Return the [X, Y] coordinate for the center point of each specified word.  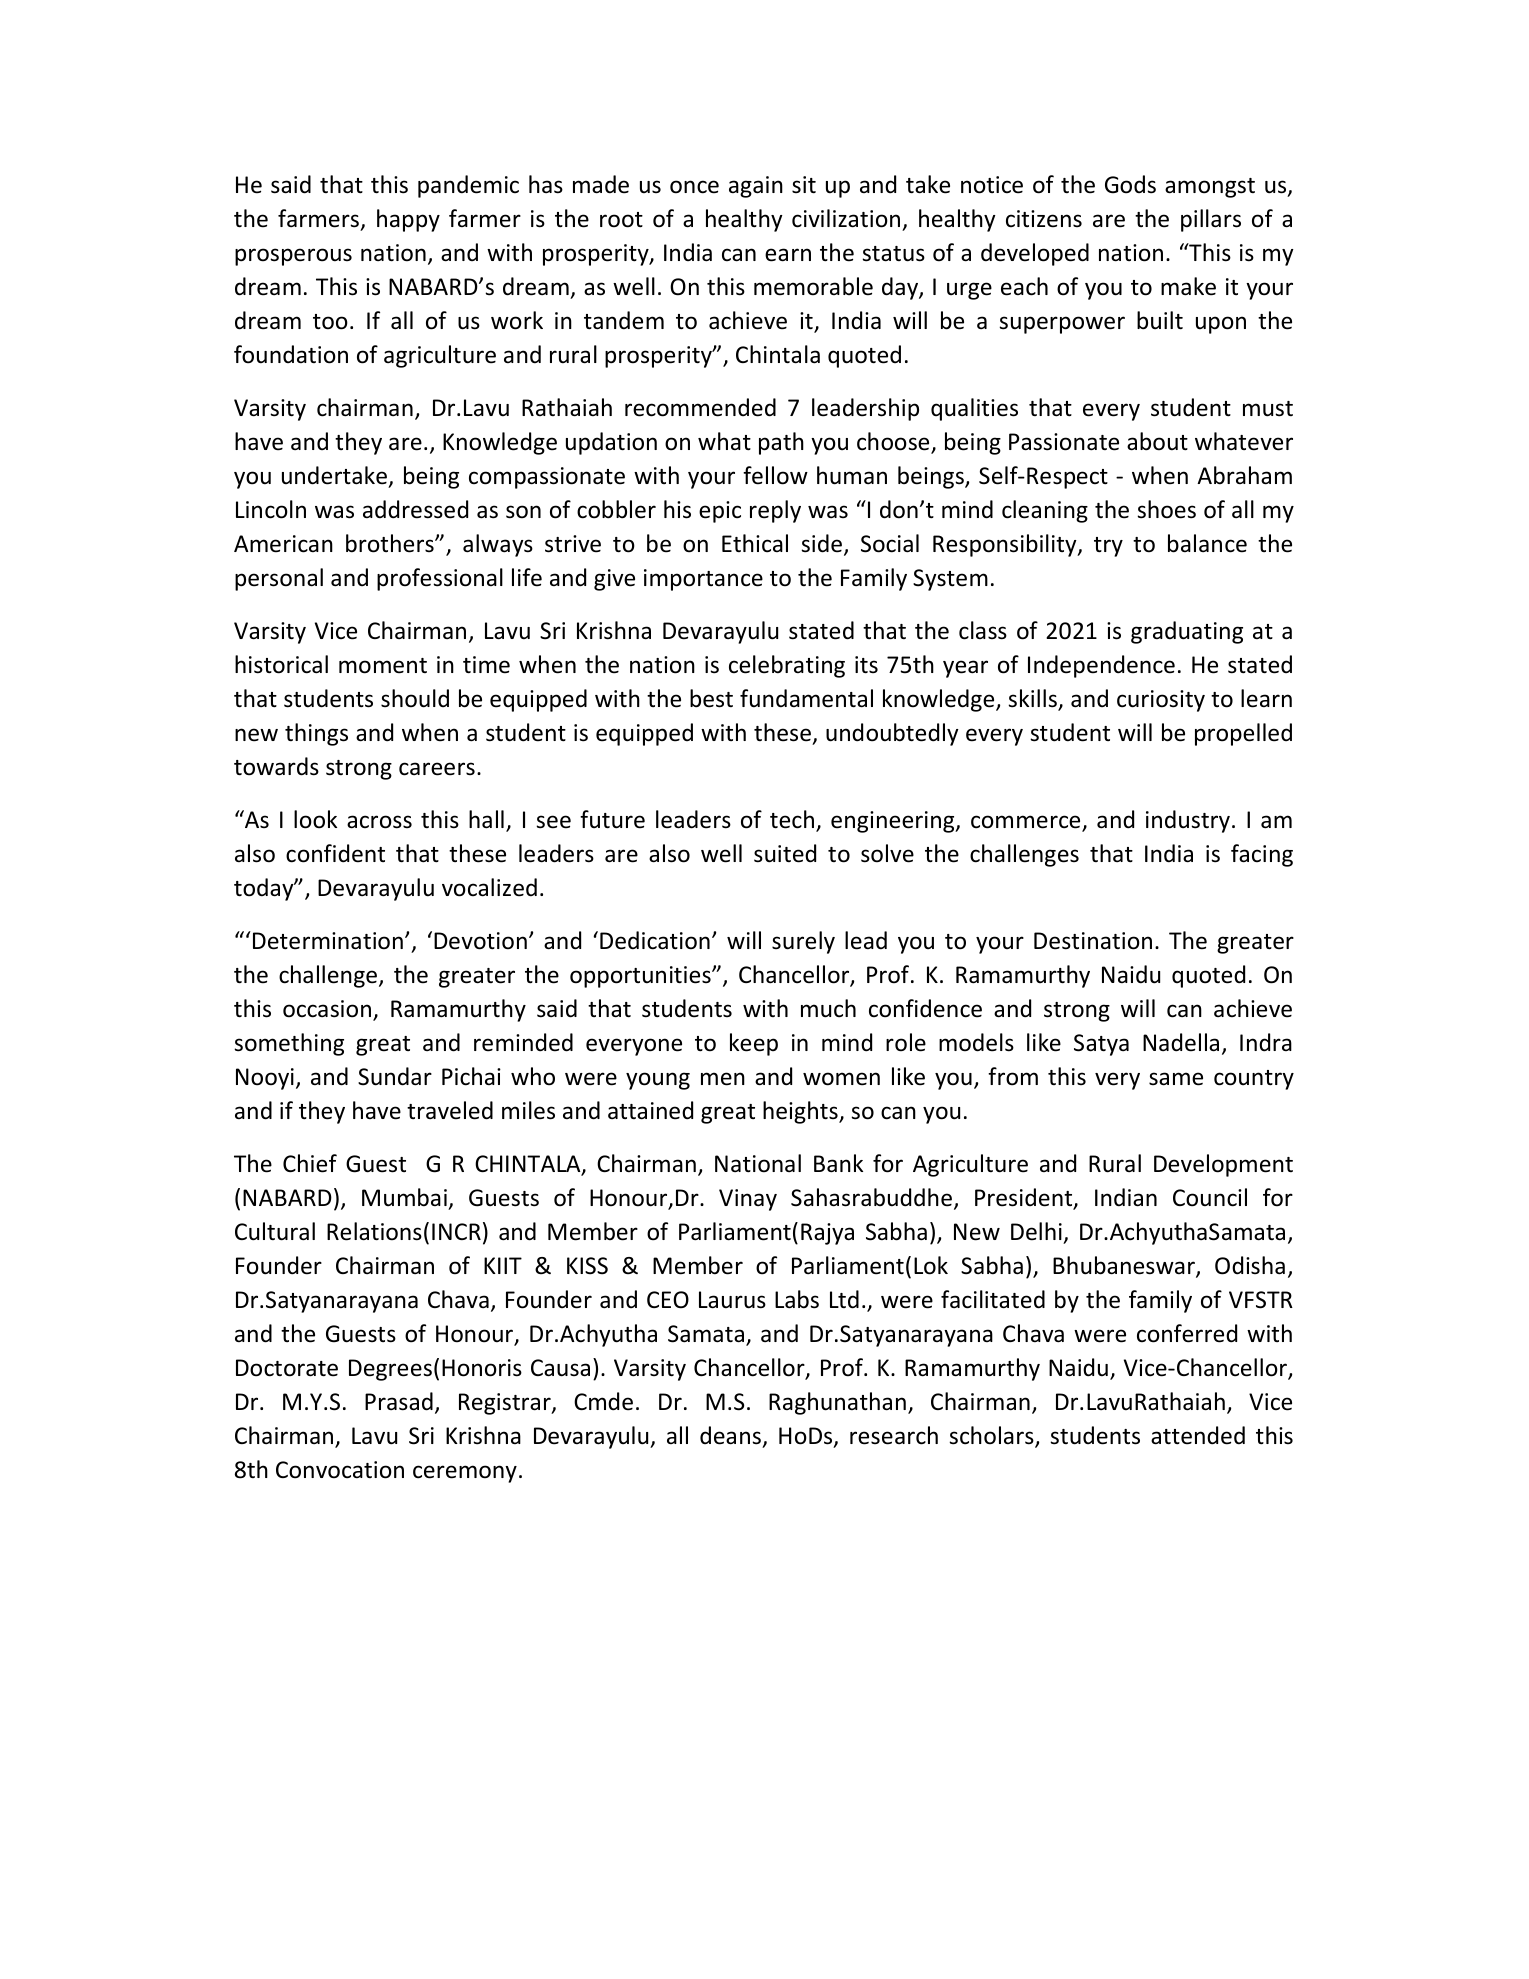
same [1176, 1079]
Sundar [395, 1076]
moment [383, 666]
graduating [1187, 632]
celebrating [787, 666]
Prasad [399, 1401]
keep [754, 1044]
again [756, 187]
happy [408, 220]
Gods [1130, 184]
